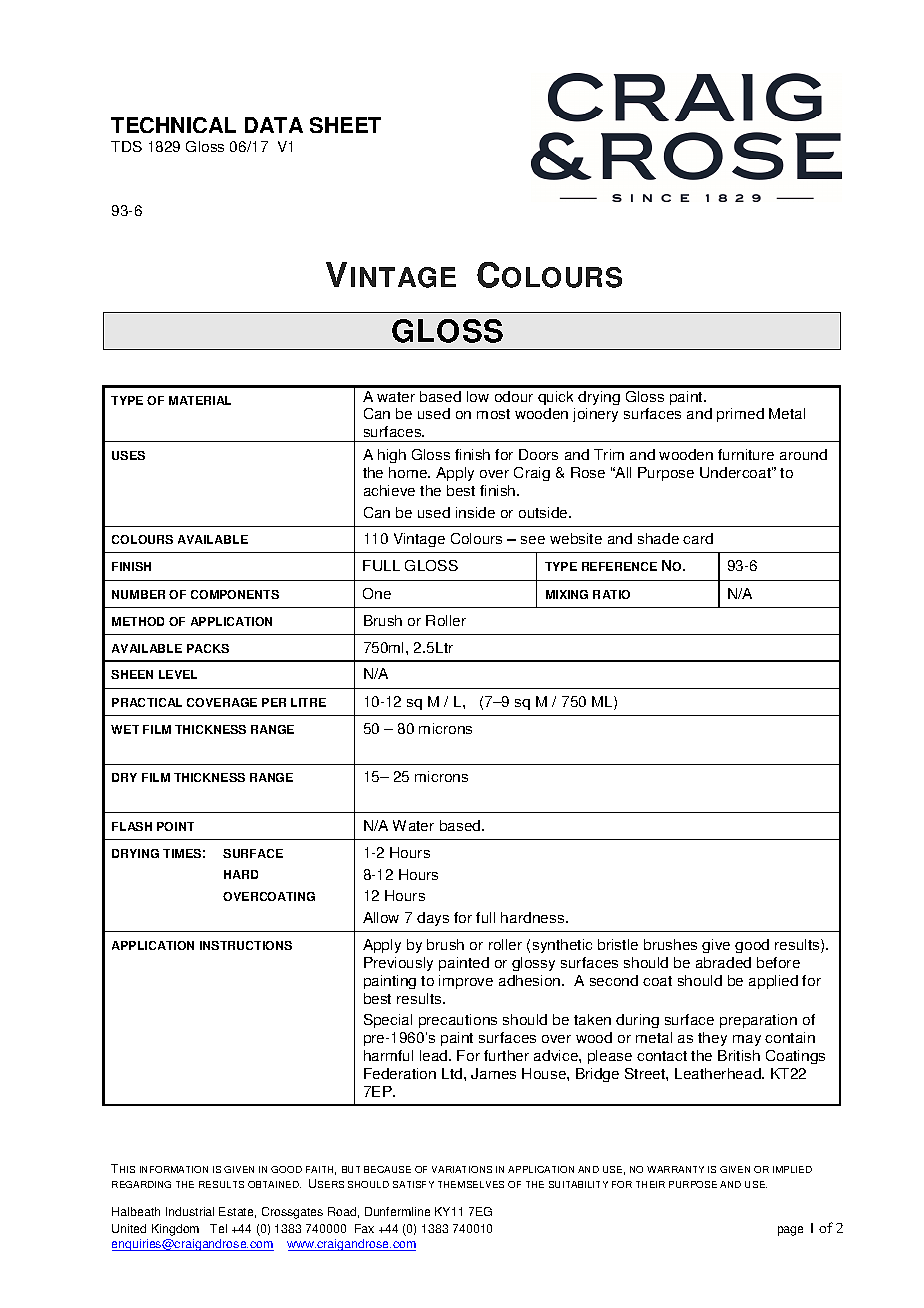 Image resolution: width=924 pixels, height=1308 pixels. What do you see at coordinates (493, 414) in the screenshot?
I see `most` at bounding box center [493, 414].
